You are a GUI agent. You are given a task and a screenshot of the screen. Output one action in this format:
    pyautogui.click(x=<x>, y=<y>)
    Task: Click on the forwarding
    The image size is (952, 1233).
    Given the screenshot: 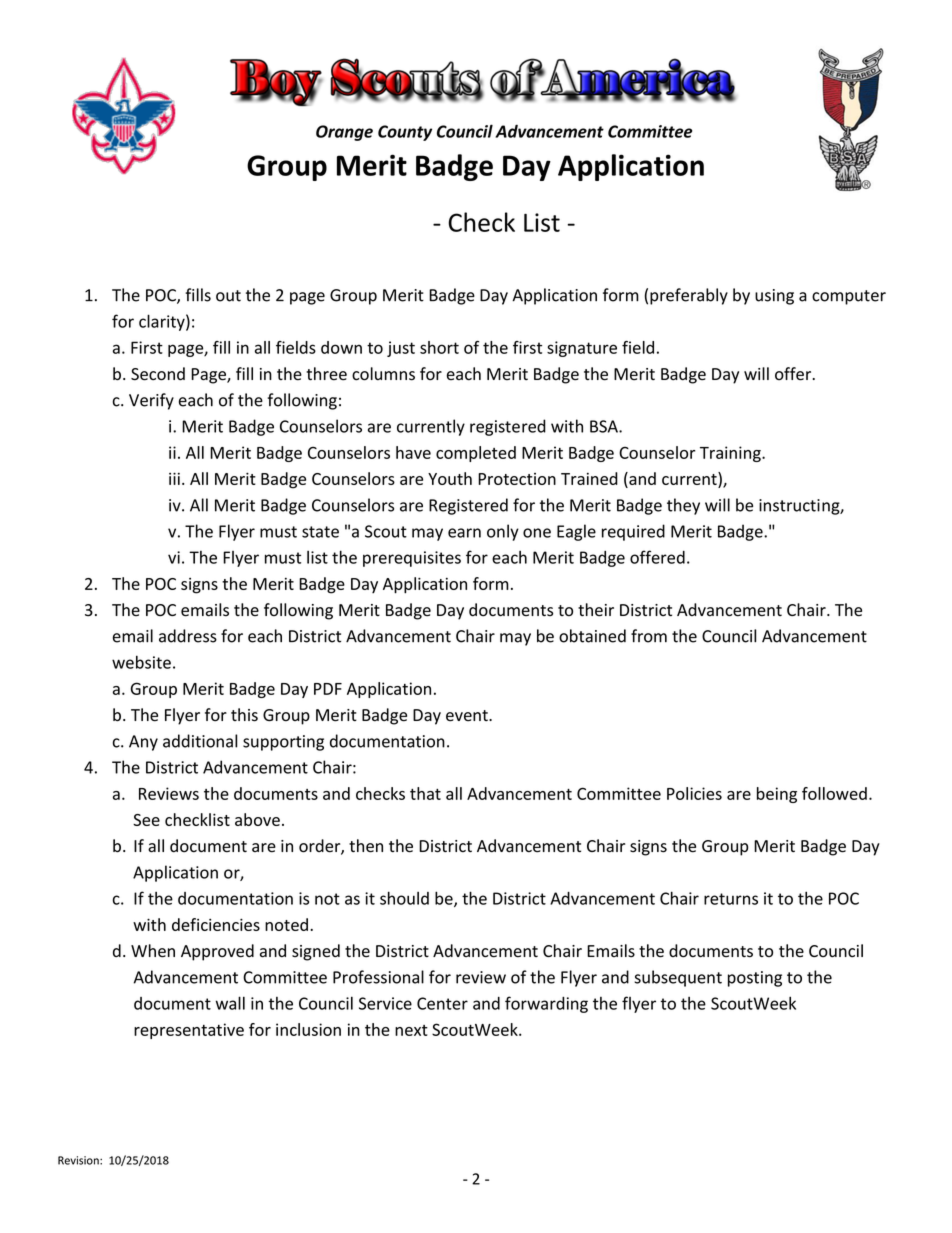 What is the action you would take?
    pyautogui.click(x=546, y=1004)
